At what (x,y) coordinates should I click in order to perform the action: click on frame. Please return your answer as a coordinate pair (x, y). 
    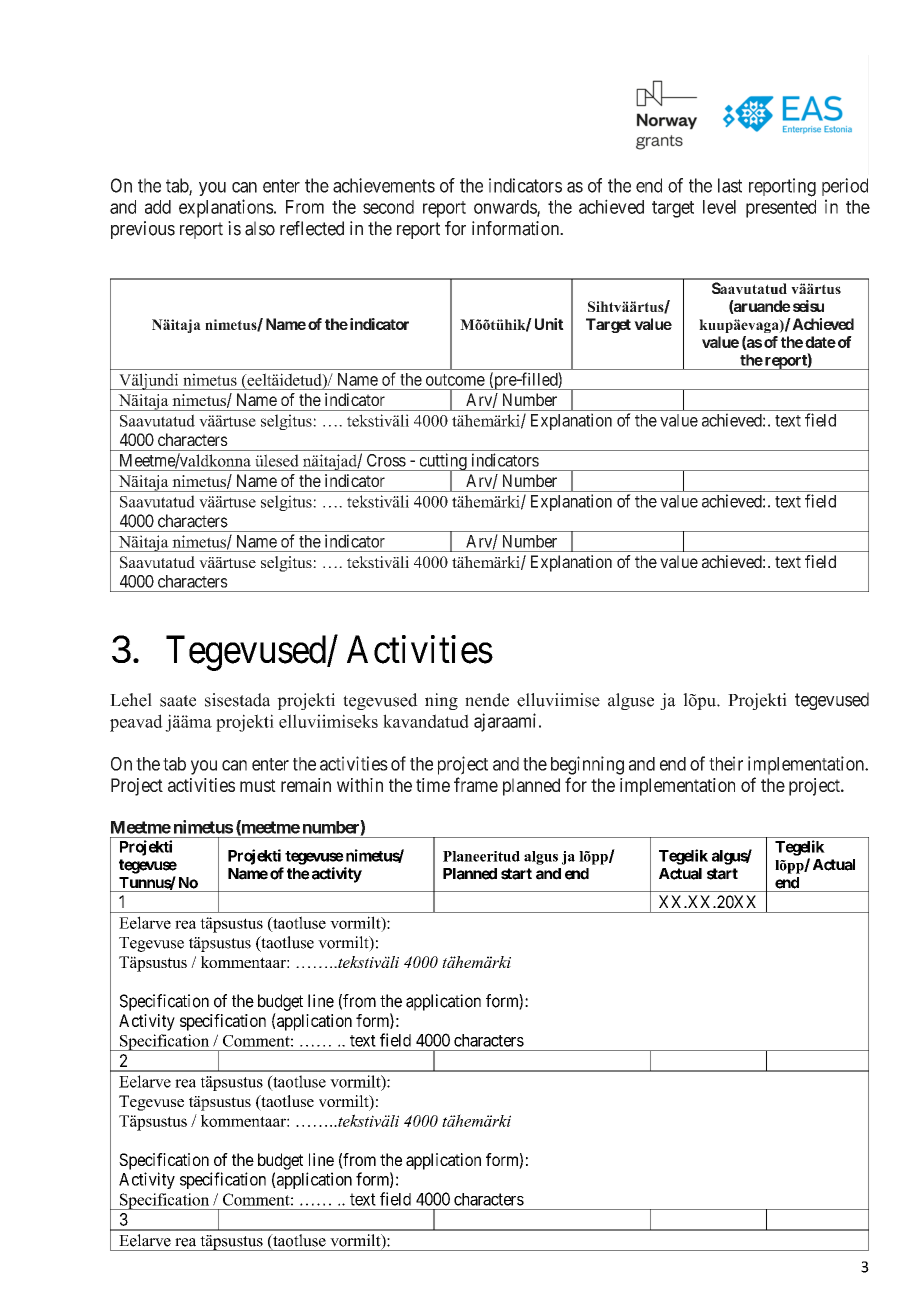
    Looking at the image, I should click on (476, 784).
